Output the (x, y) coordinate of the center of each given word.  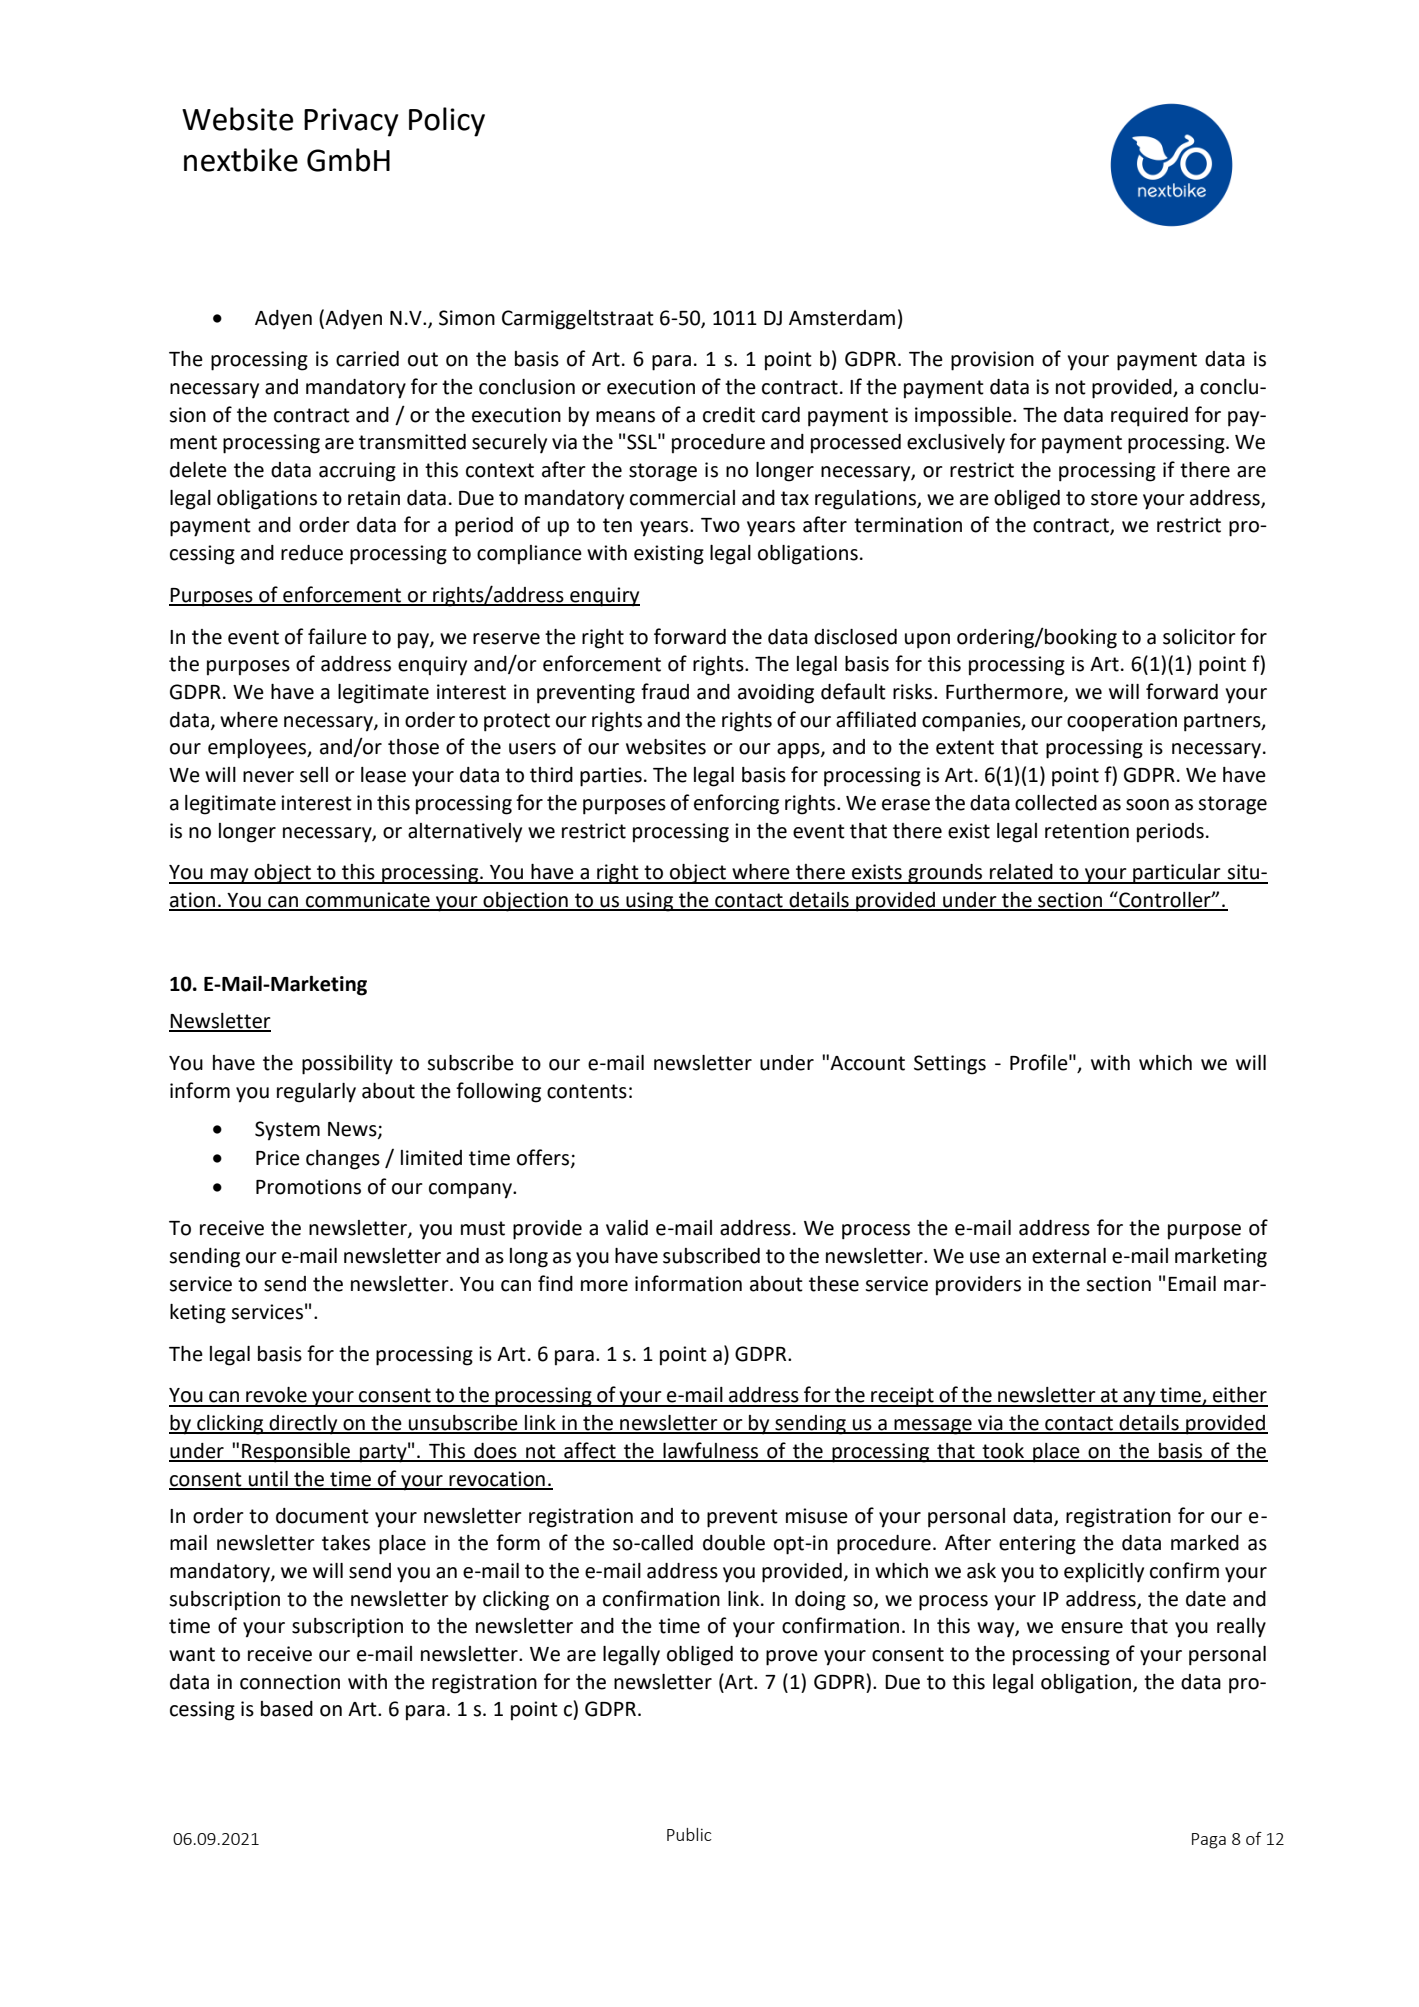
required (1149, 417)
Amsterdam (842, 318)
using (650, 902)
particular (1177, 874)
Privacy (351, 122)
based (287, 1709)
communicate (368, 901)
